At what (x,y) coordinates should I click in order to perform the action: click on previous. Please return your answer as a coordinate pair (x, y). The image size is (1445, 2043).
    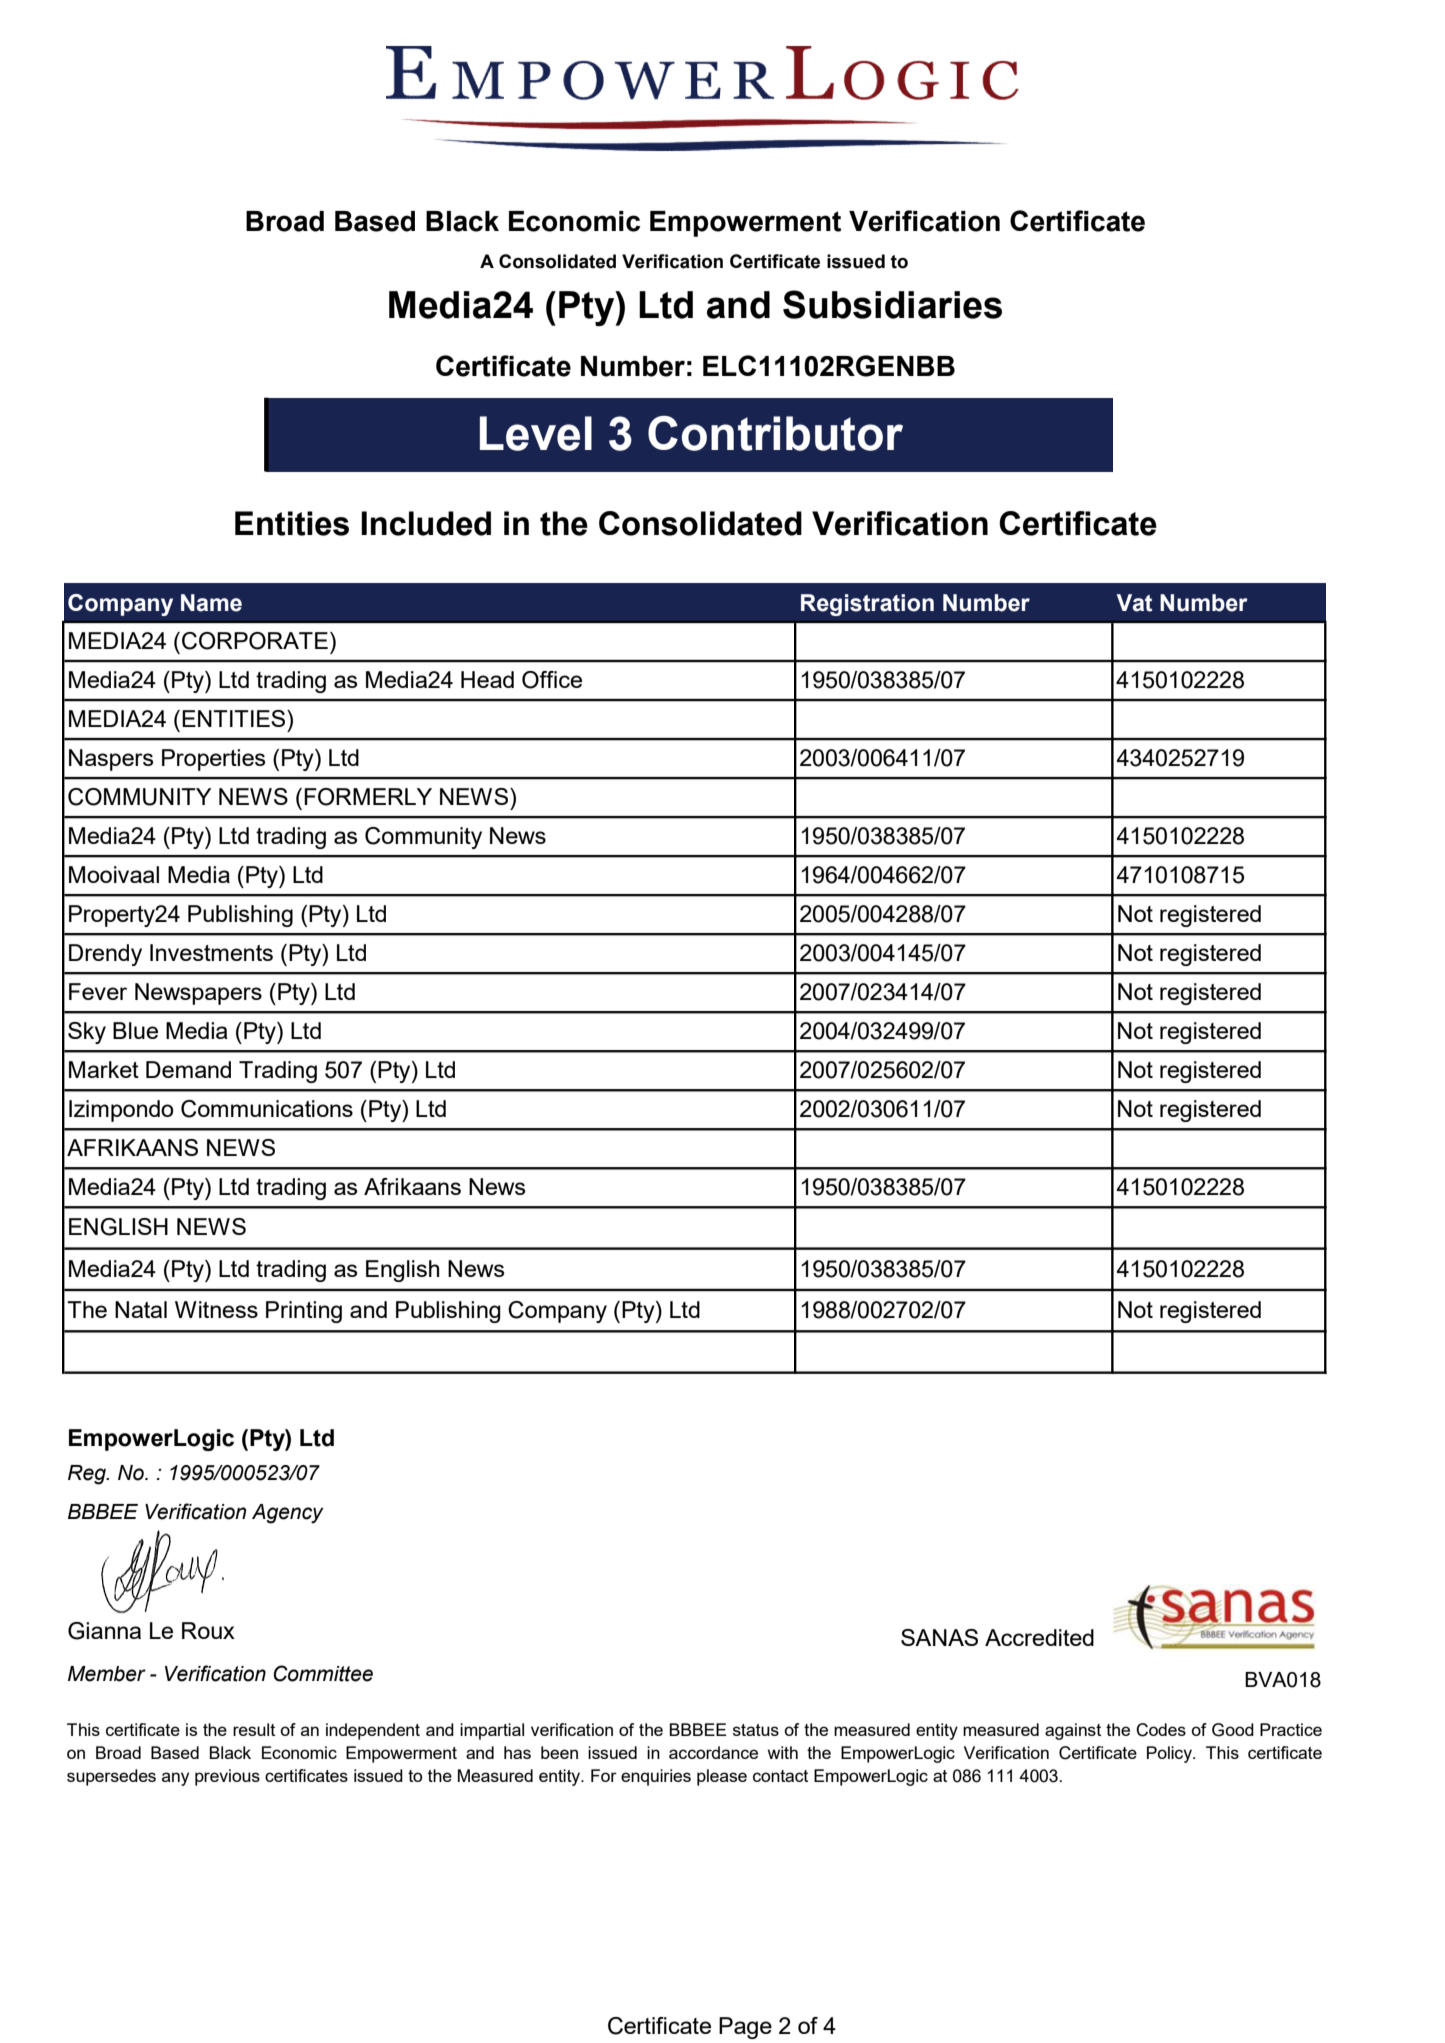
    Looking at the image, I should click on (227, 1777).
